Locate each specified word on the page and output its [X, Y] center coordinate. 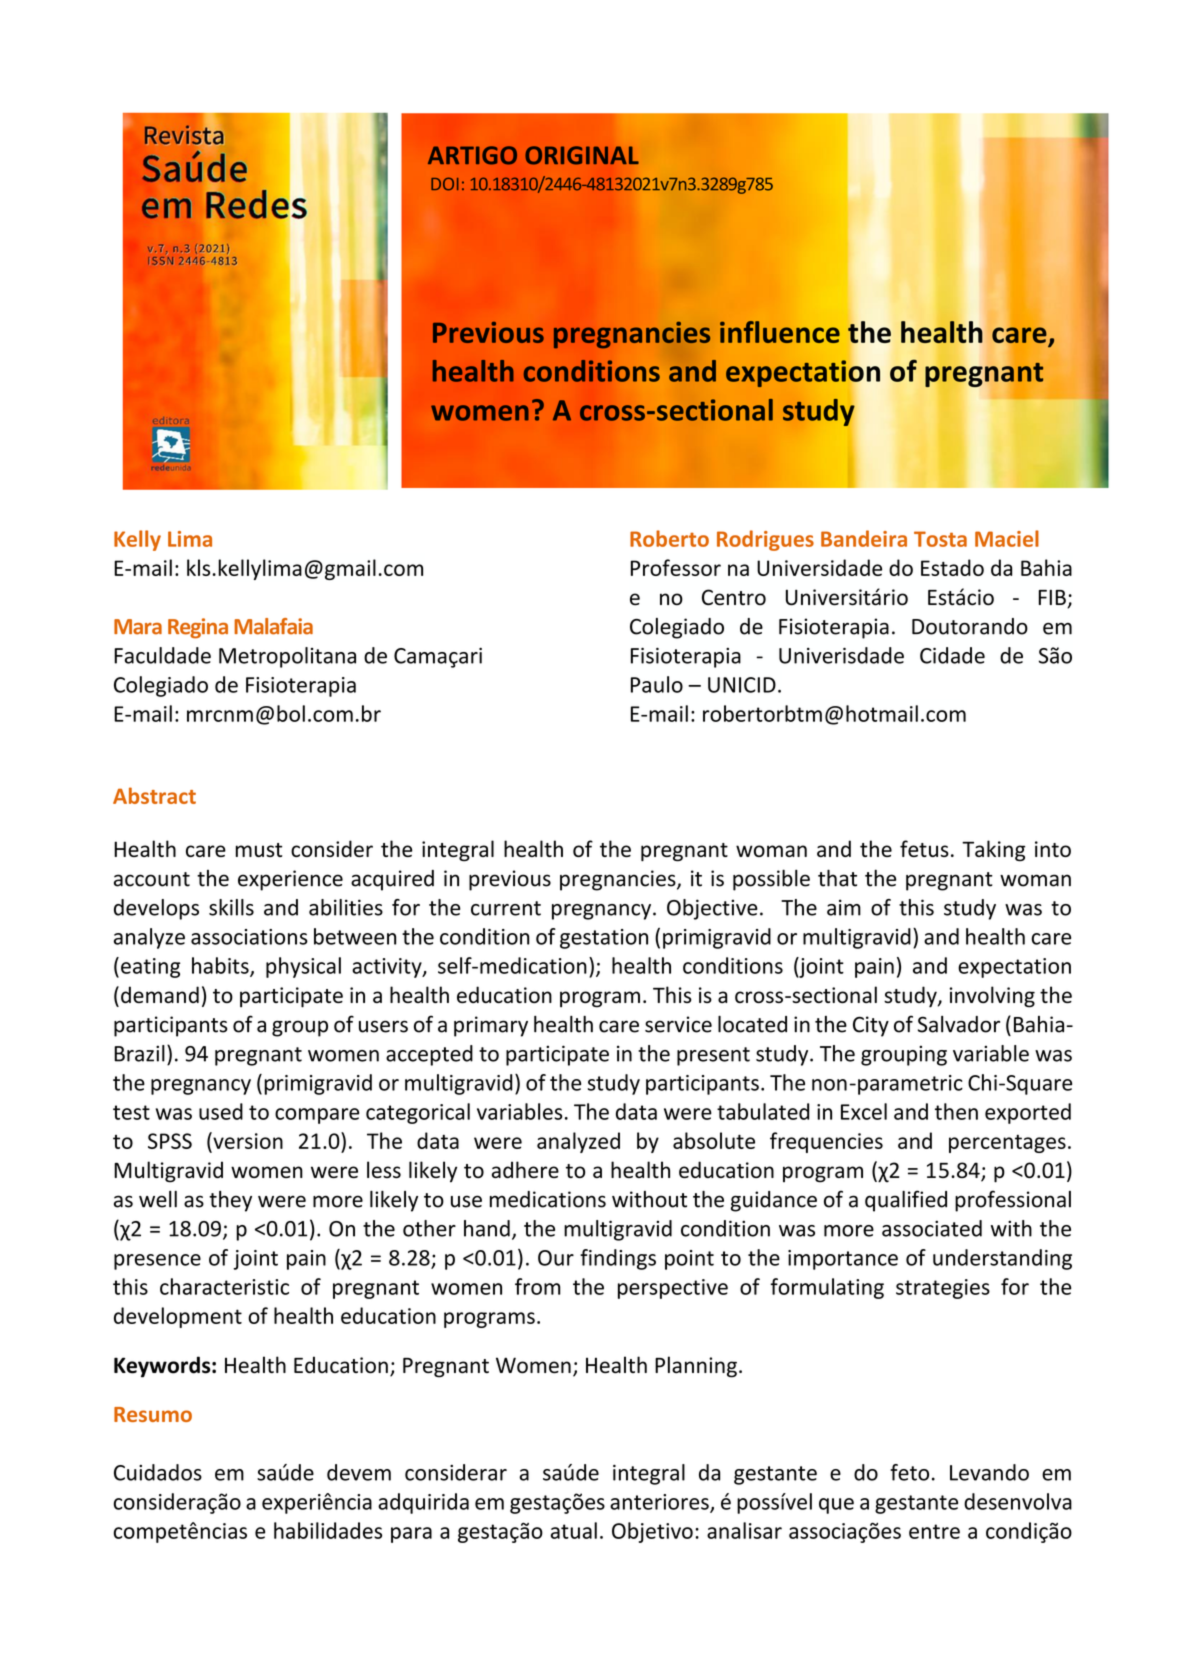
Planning [696, 1367]
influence [780, 332]
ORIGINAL [582, 155]
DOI [445, 184]
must [259, 850]
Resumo [153, 1414]
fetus [924, 848]
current [506, 908]
